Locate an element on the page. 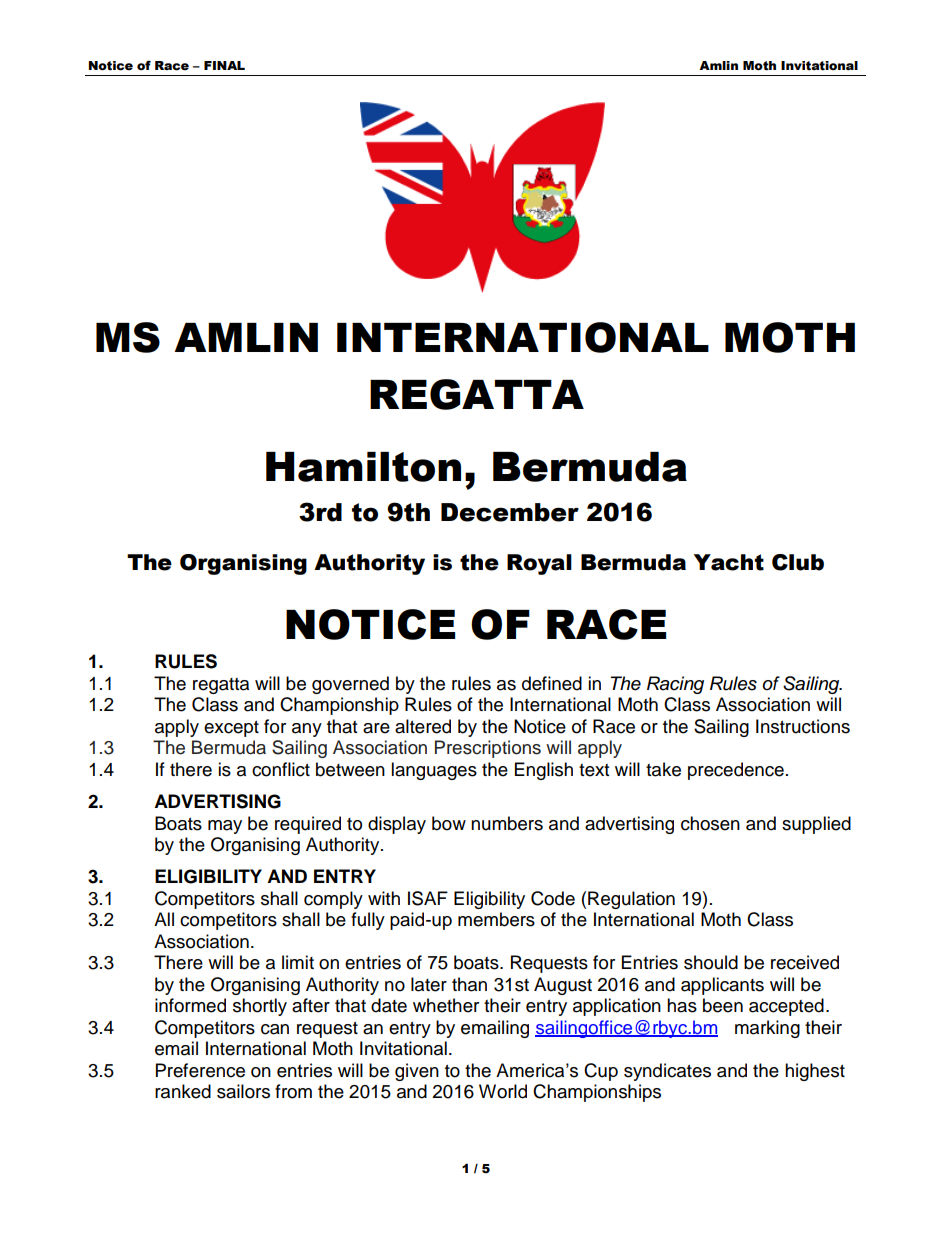 This document has width=952, height=1233. Prescriptions is located at coordinates (488, 749).
